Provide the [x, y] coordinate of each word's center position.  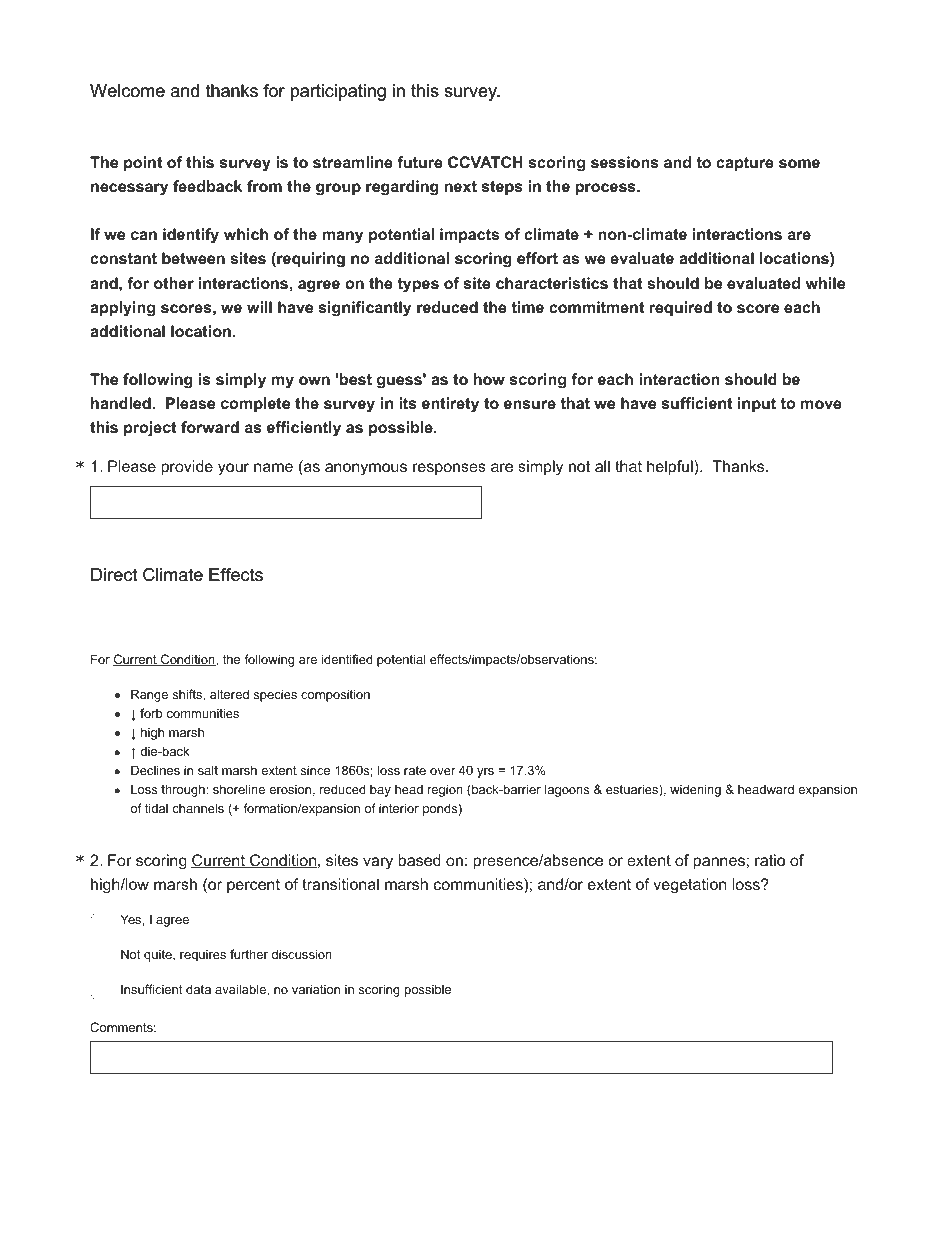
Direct [114, 574]
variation [316, 989]
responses [449, 469]
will [259, 307]
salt [208, 770]
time [527, 307]
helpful [671, 468]
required [681, 308]
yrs [485, 773]
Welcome [127, 90]
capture [745, 164]
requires [203, 955]
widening [695, 790]
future [420, 162]
